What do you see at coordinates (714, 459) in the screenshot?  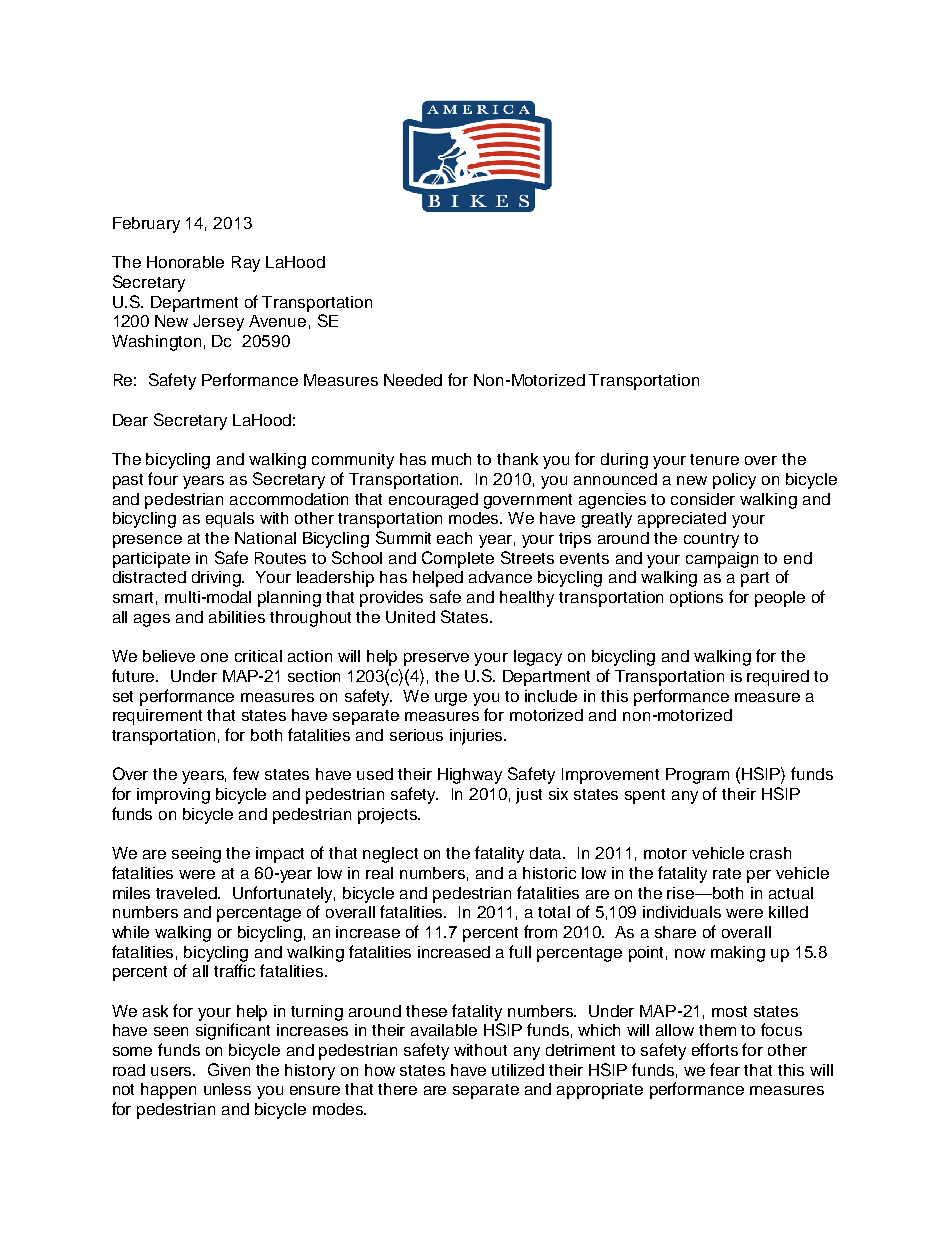 I see `tenure` at bounding box center [714, 459].
